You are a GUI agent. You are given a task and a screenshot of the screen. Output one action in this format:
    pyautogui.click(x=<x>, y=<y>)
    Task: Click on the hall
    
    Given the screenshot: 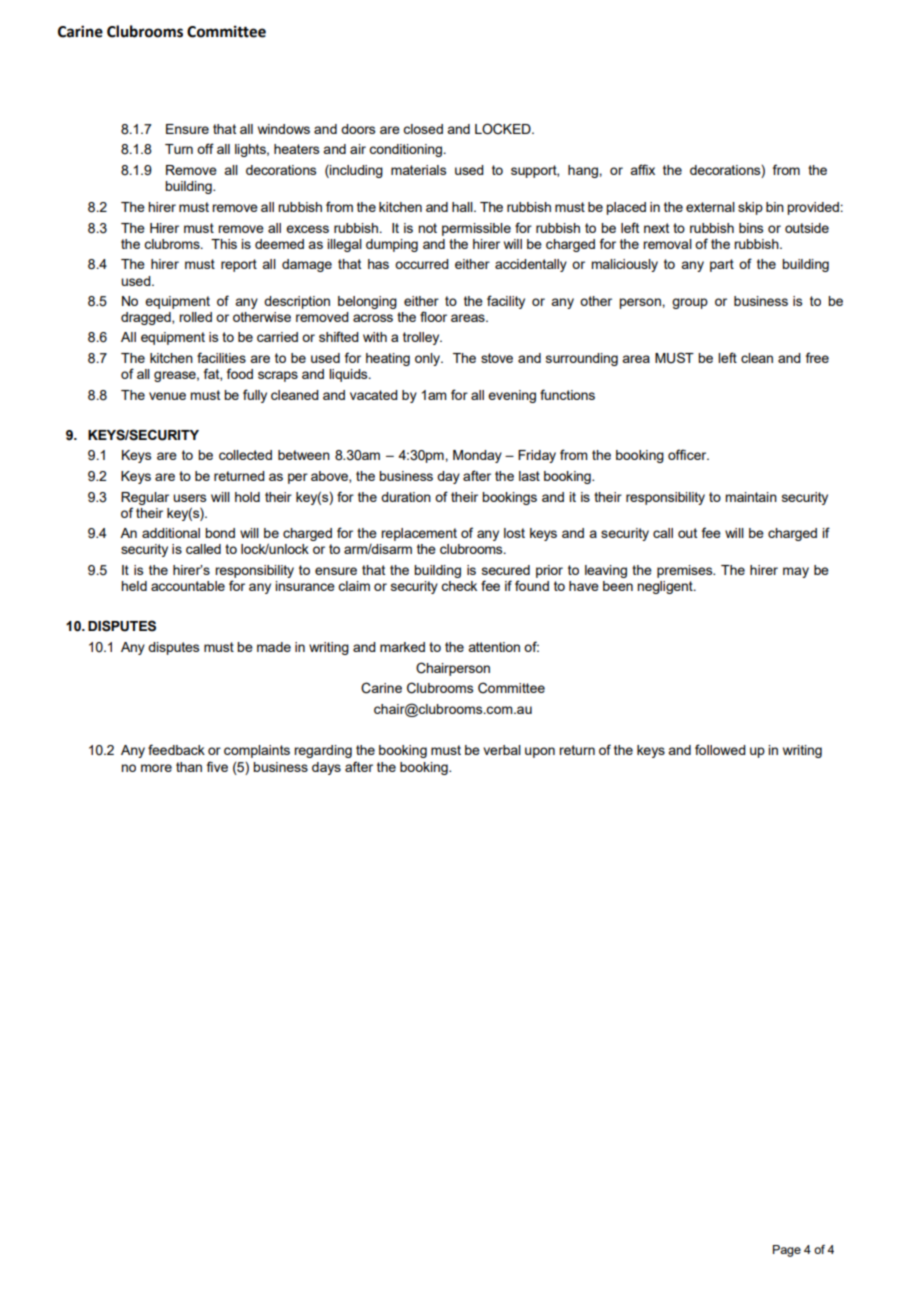 What is the action you would take?
    pyautogui.click(x=463, y=207)
